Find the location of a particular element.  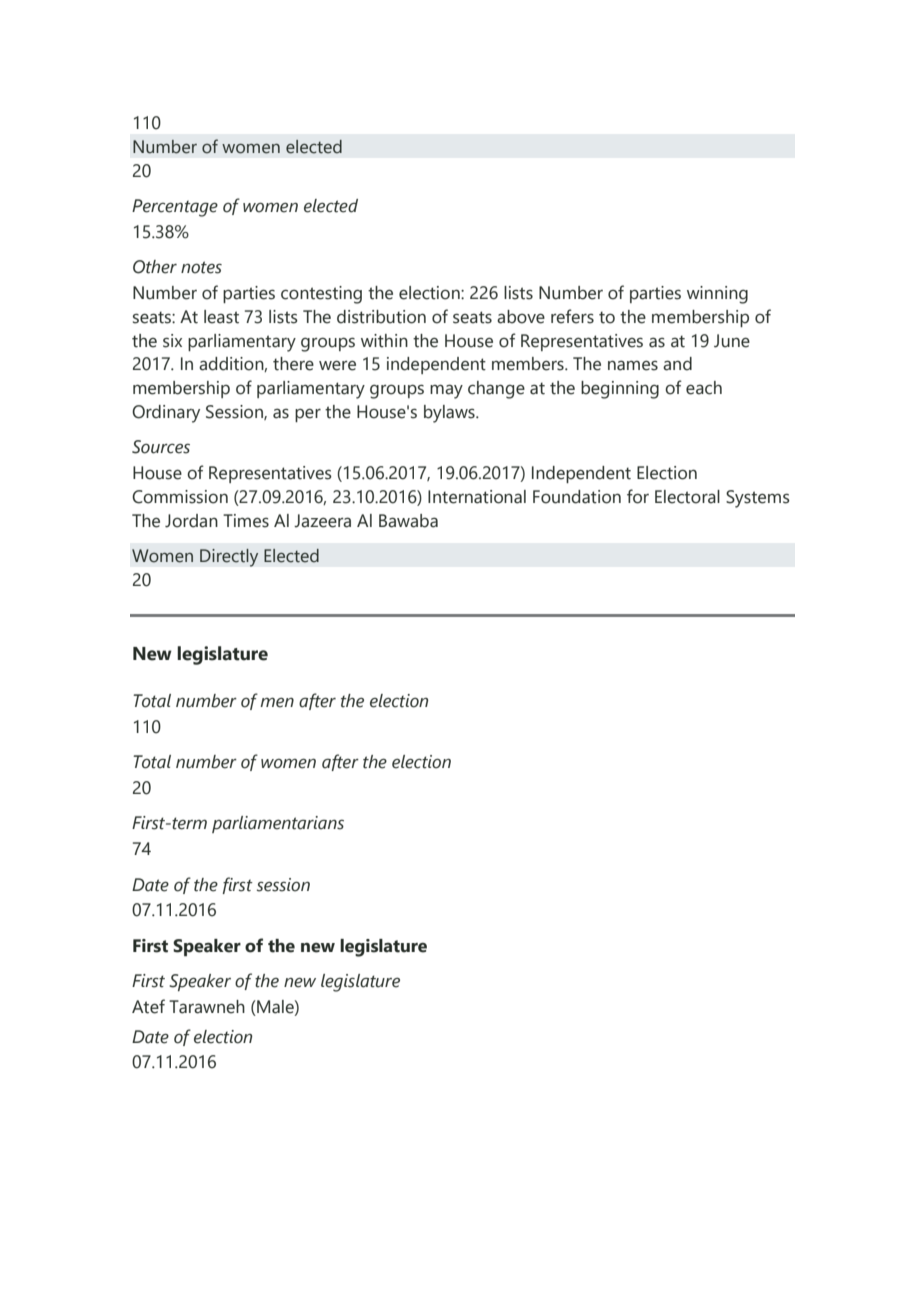

least is located at coordinates (221, 317).
